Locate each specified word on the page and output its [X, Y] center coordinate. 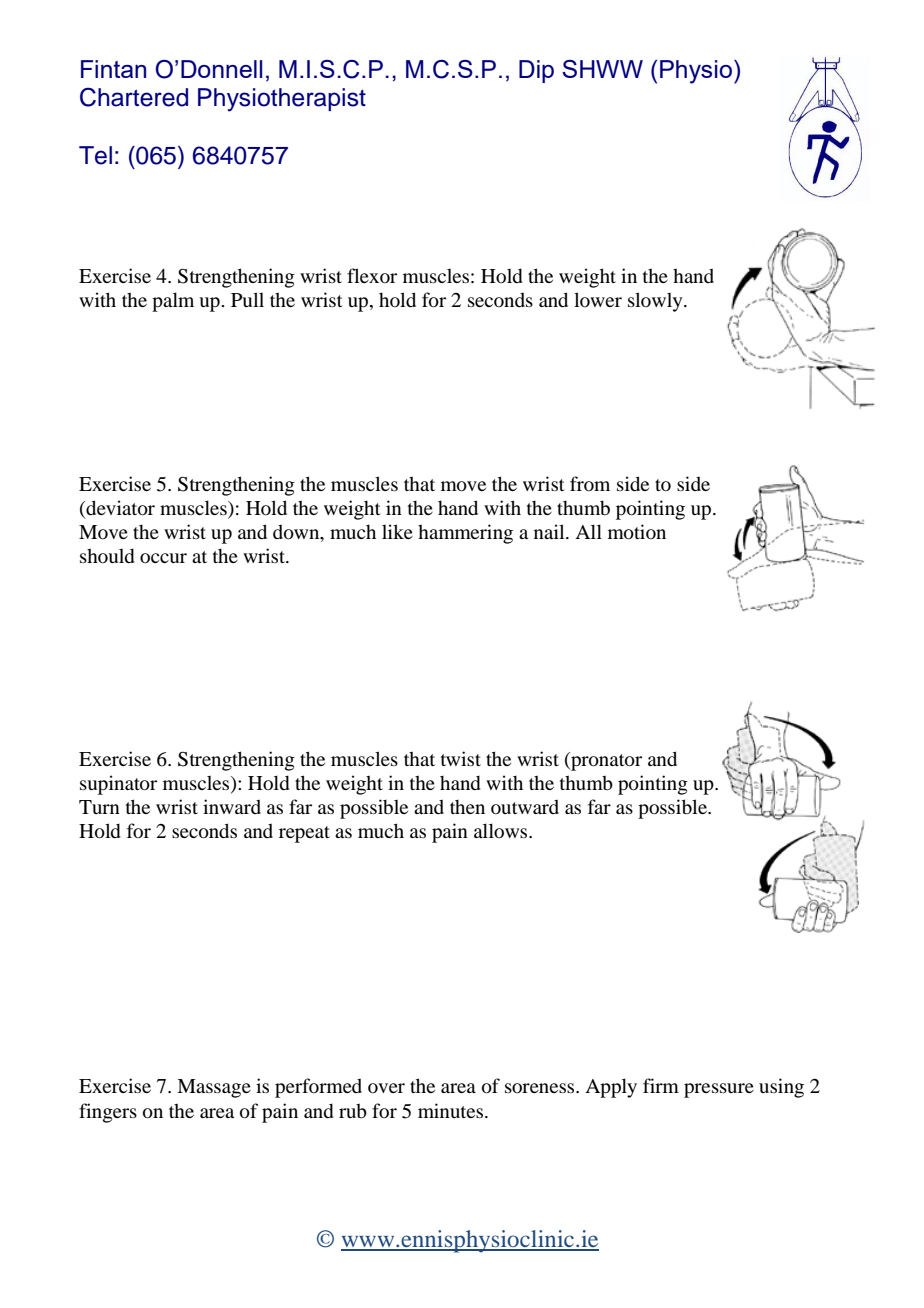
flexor [372, 275]
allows [502, 830]
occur [163, 558]
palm [173, 302]
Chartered [134, 97]
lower [598, 299]
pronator [605, 761]
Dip [536, 71]
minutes [452, 1110]
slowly [656, 302]
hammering [465, 534]
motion [637, 531]
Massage [214, 1088]
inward [232, 806]
